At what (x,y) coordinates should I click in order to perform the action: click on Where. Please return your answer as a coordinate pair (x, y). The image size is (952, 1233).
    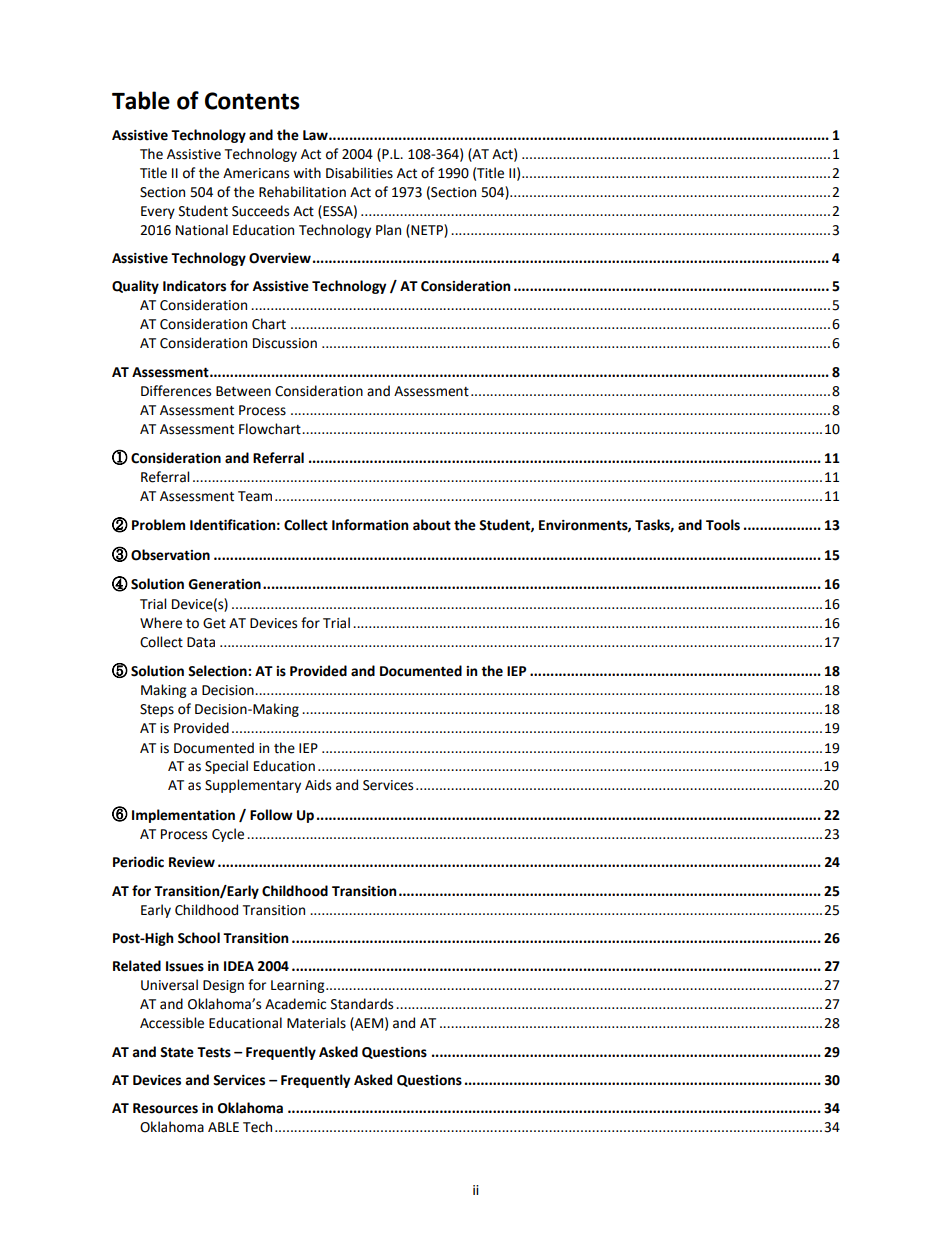
    Looking at the image, I should click on (161, 623).
